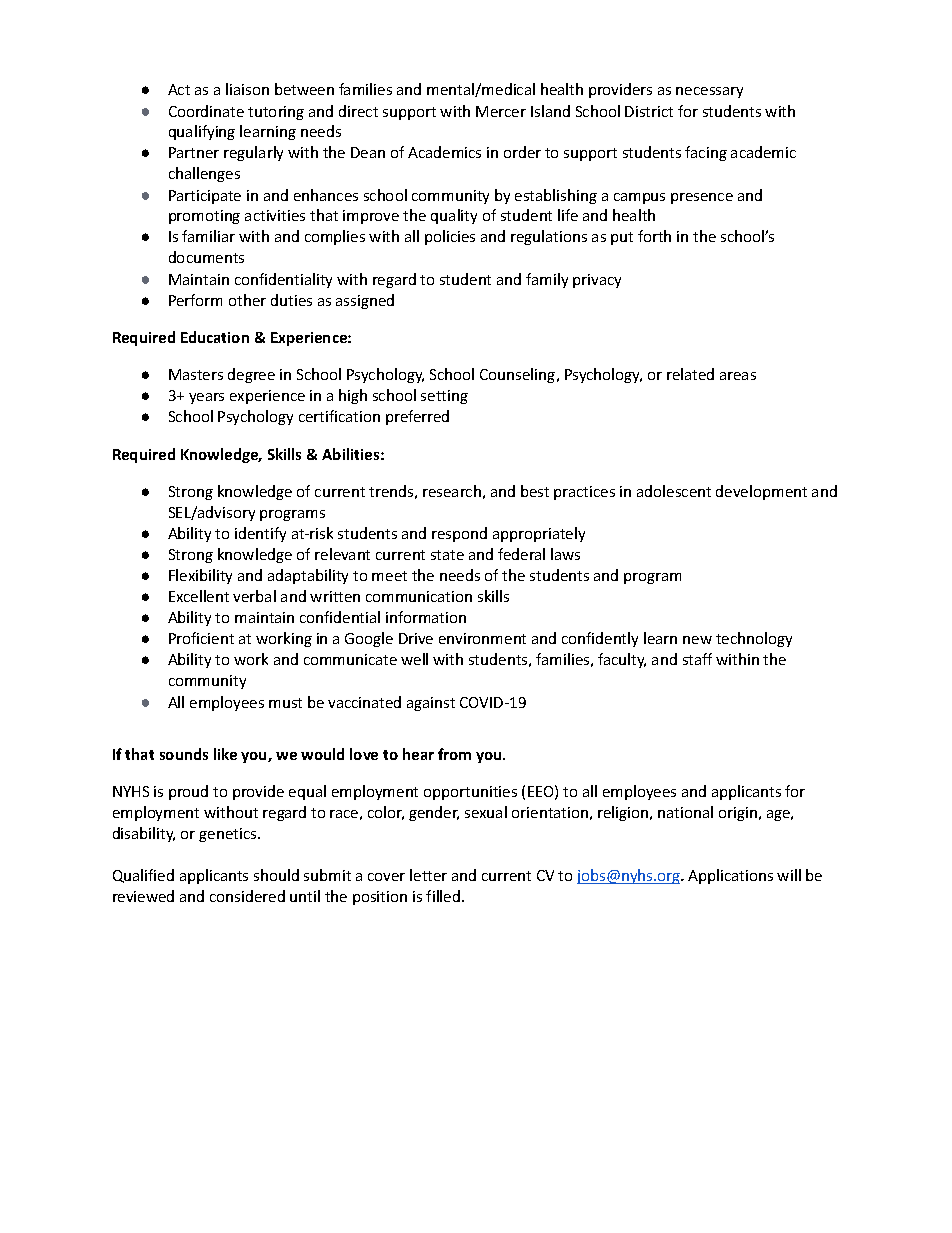 The height and width of the document is (1233, 952). Describe the element at coordinates (206, 111) in the document. I see `Coordinate` at that location.
